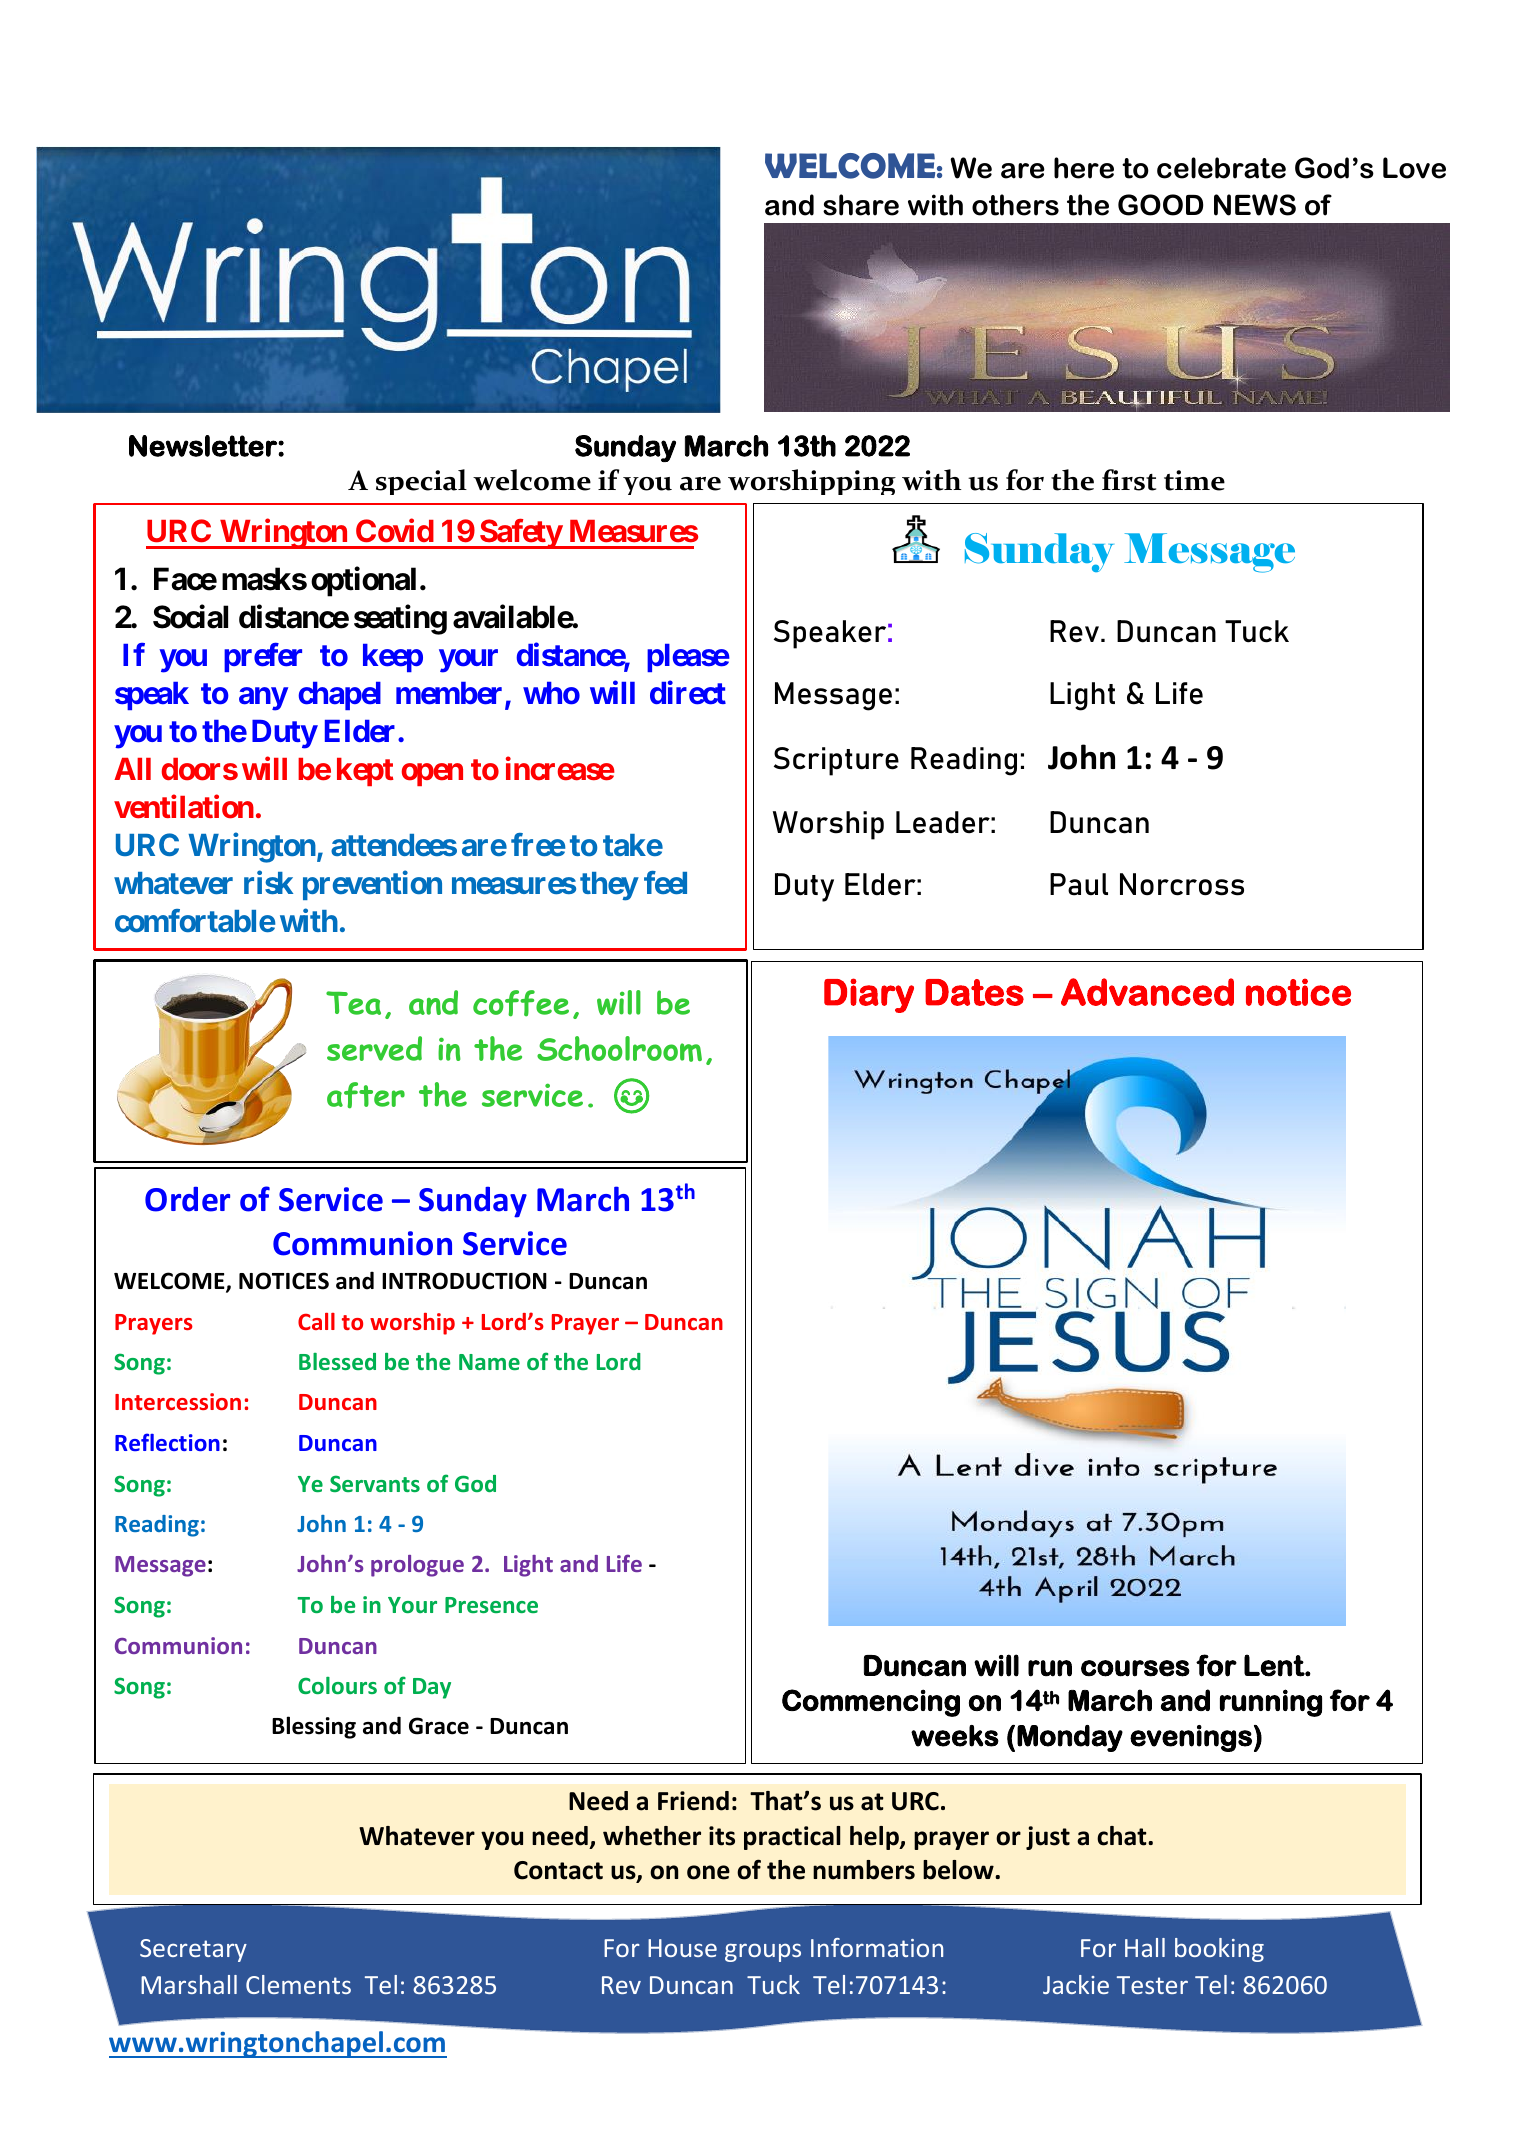 This page has height=2148, width=1519. I want to click on after, so click(366, 1095).
